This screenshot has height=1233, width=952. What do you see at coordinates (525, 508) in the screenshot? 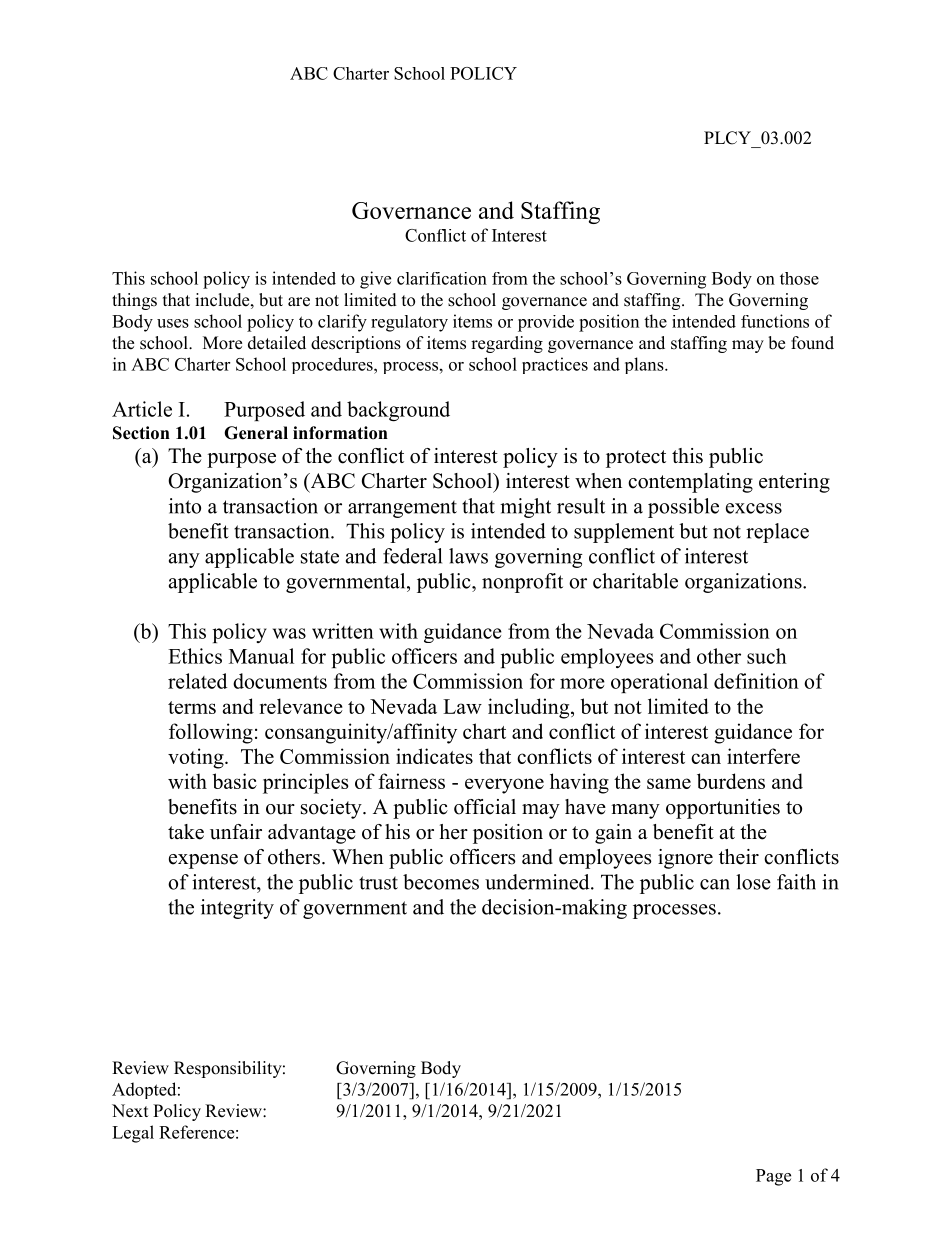
I see `might` at bounding box center [525, 508].
